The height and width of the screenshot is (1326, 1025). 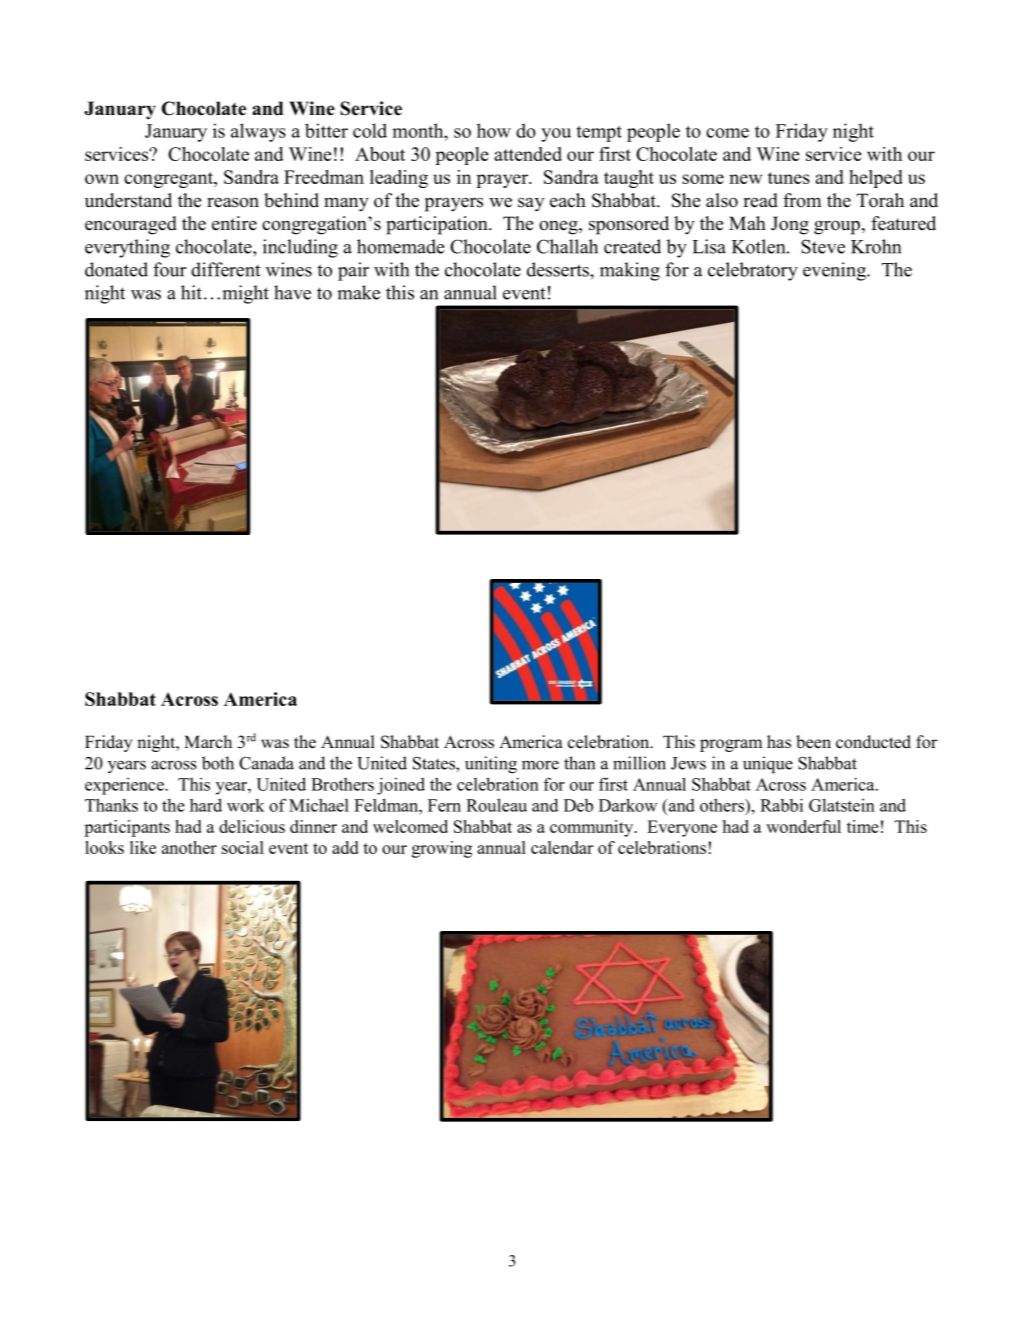 What do you see at coordinates (630, 271) in the screenshot?
I see `making` at bounding box center [630, 271].
